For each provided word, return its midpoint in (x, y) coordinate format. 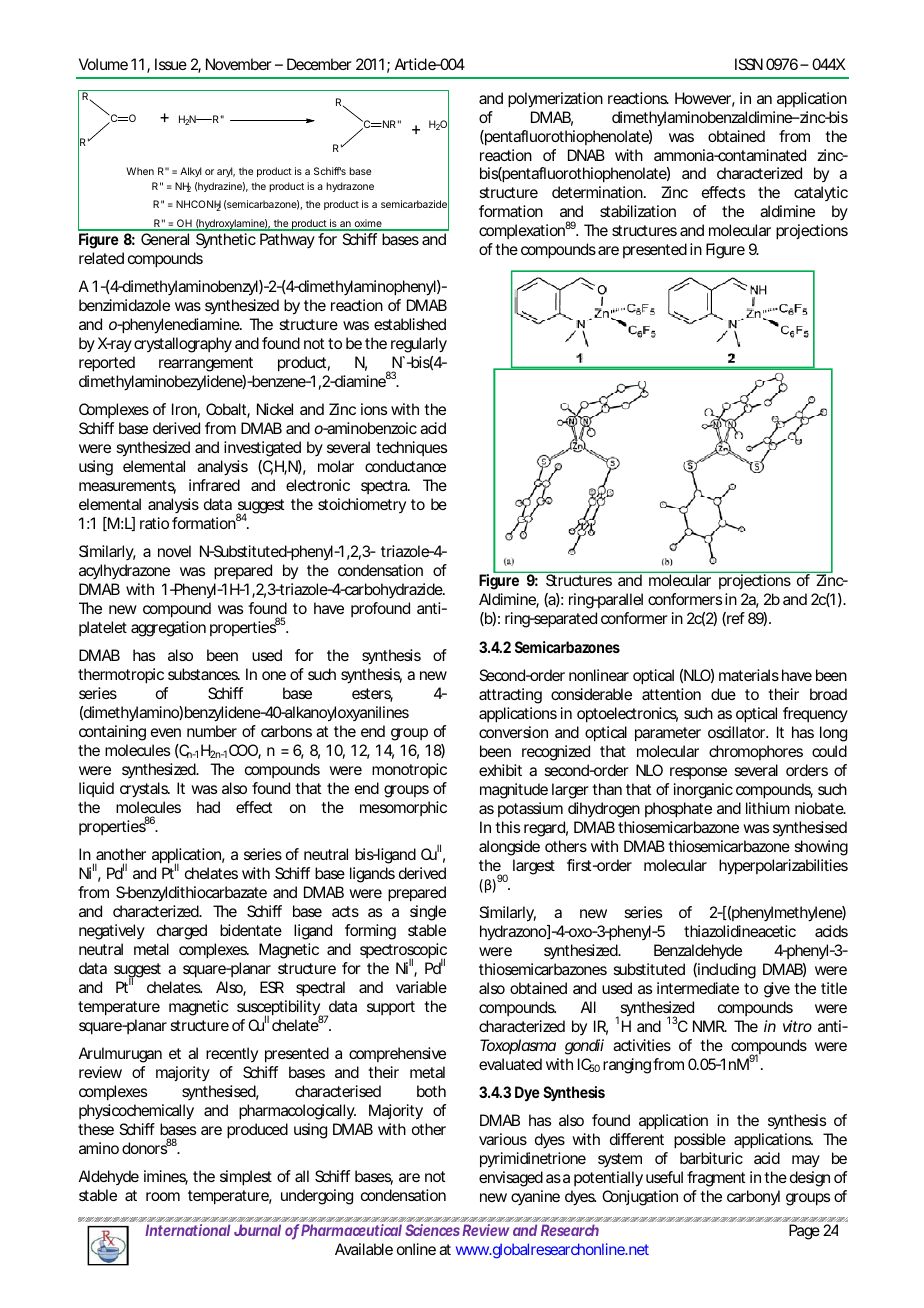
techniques (411, 448)
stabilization (638, 211)
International (187, 1230)
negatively (112, 932)
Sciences (432, 1230)
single (428, 913)
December (319, 64)
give (777, 990)
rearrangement (206, 364)
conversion (513, 732)
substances (203, 674)
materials (749, 675)
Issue (171, 64)
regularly (419, 345)
